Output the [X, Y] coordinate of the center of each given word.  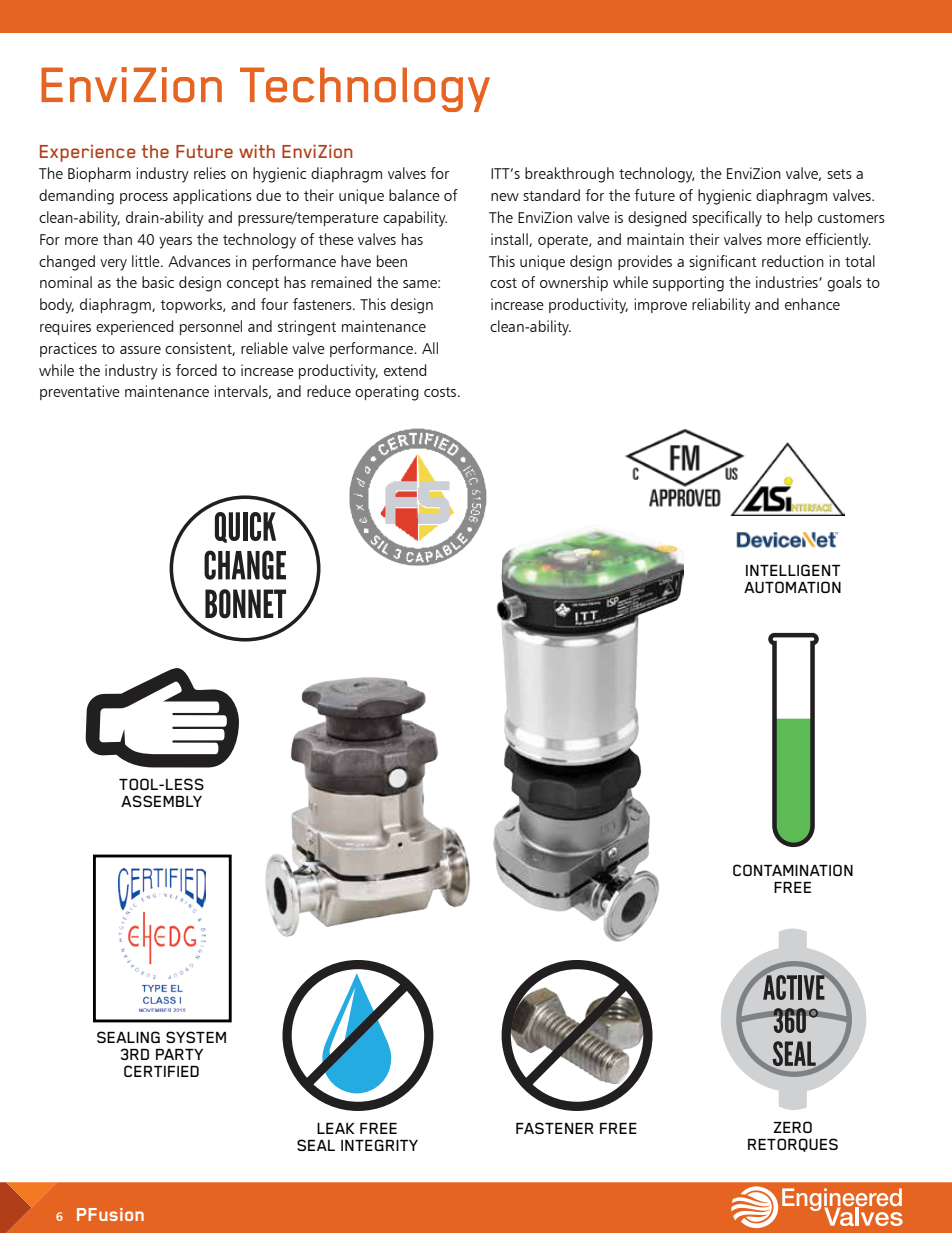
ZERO [793, 1127]
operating [387, 393]
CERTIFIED [161, 1071]
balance [414, 195]
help [798, 218]
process [144, 198]
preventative [80, 392]
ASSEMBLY [161, 801]
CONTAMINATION [793, 870]
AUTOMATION [792, 587]
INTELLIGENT [793, 570]
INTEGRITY [379, 1145]
